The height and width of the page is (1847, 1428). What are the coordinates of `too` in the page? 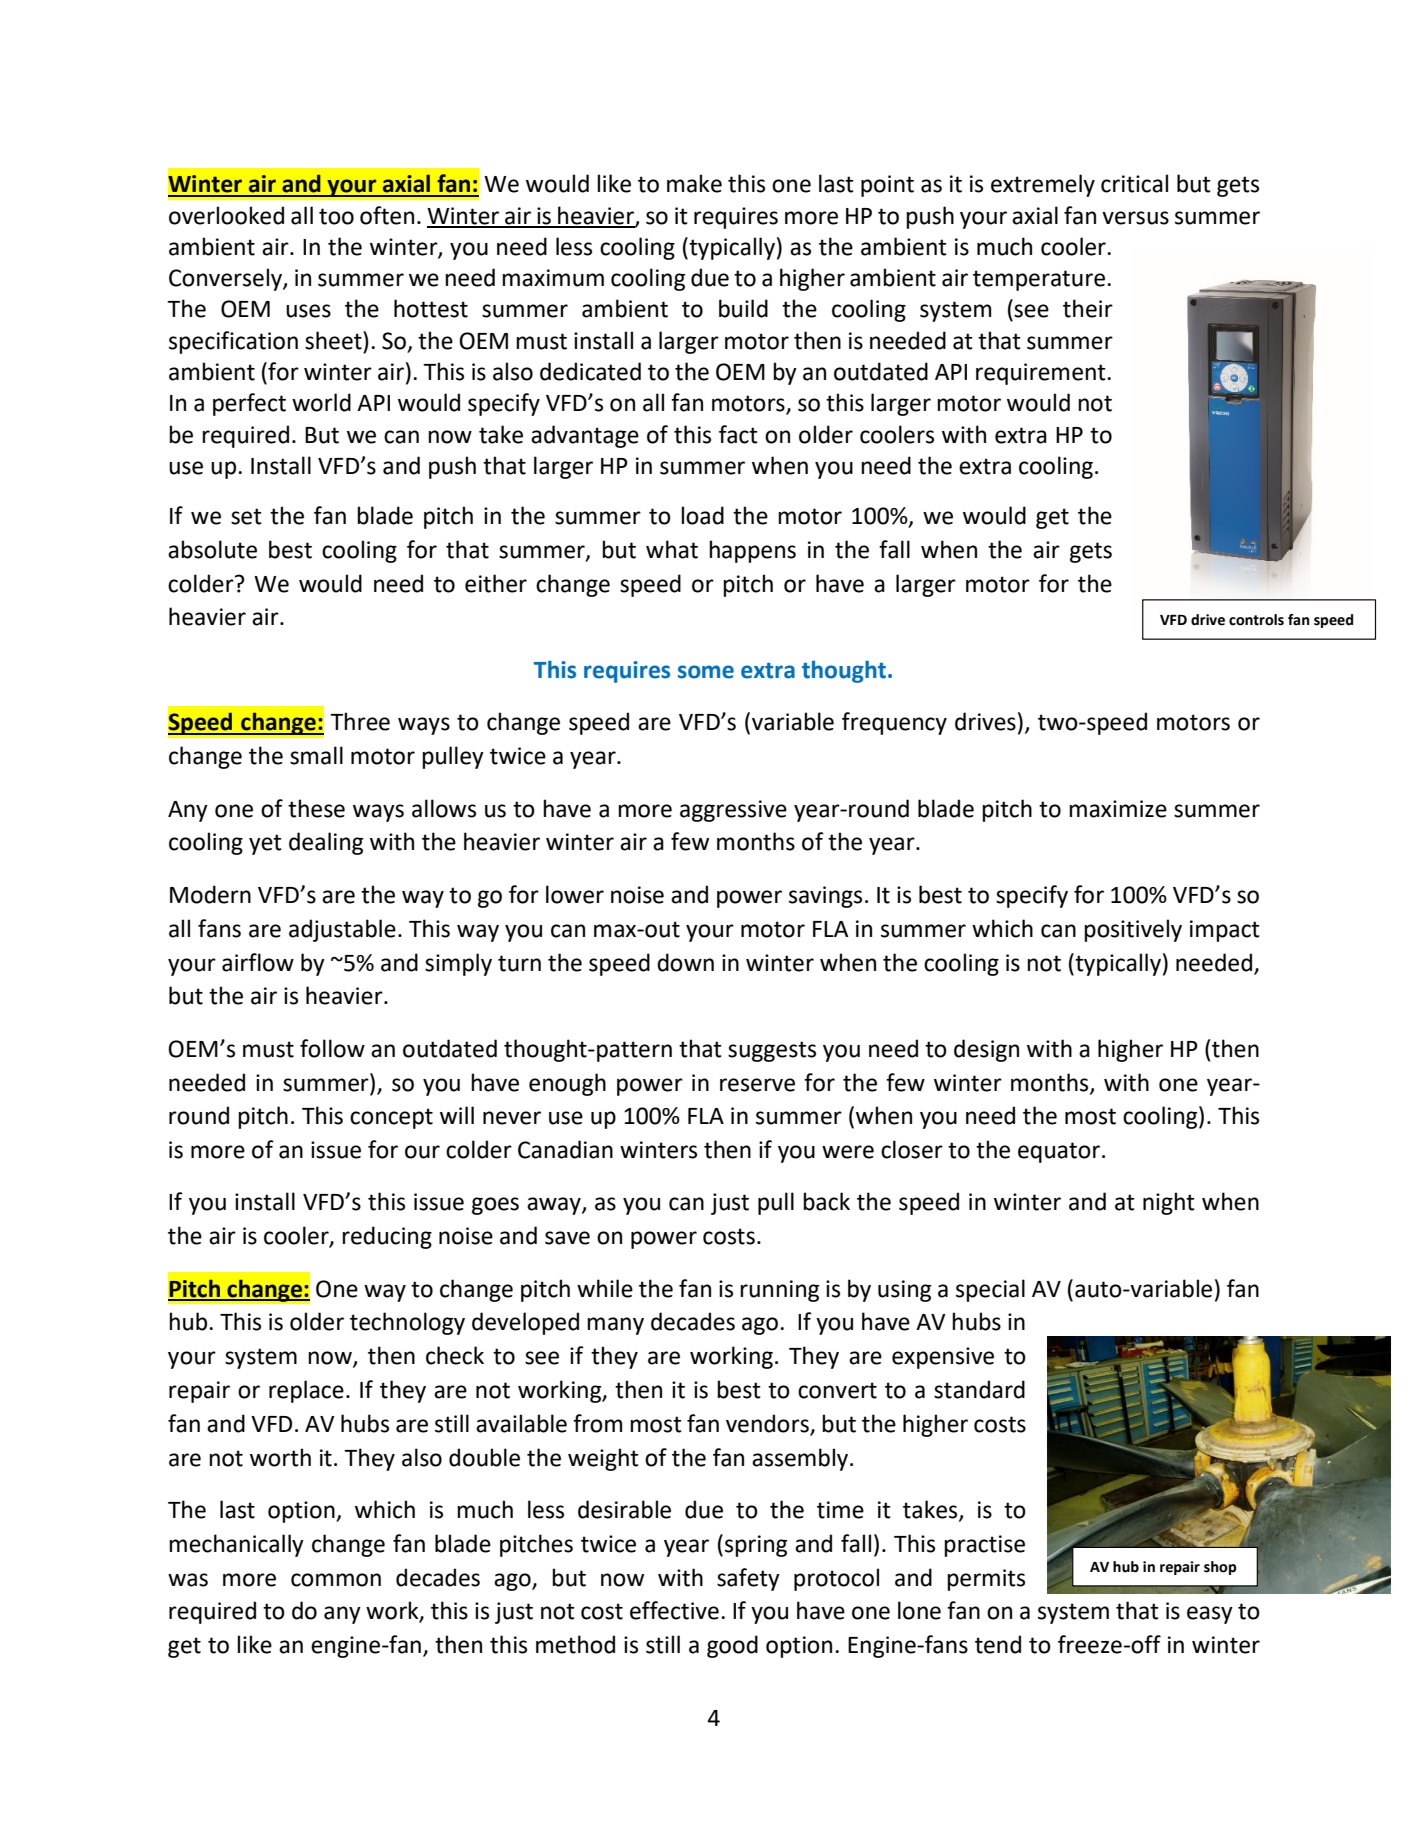 It's located at (336, 216).
